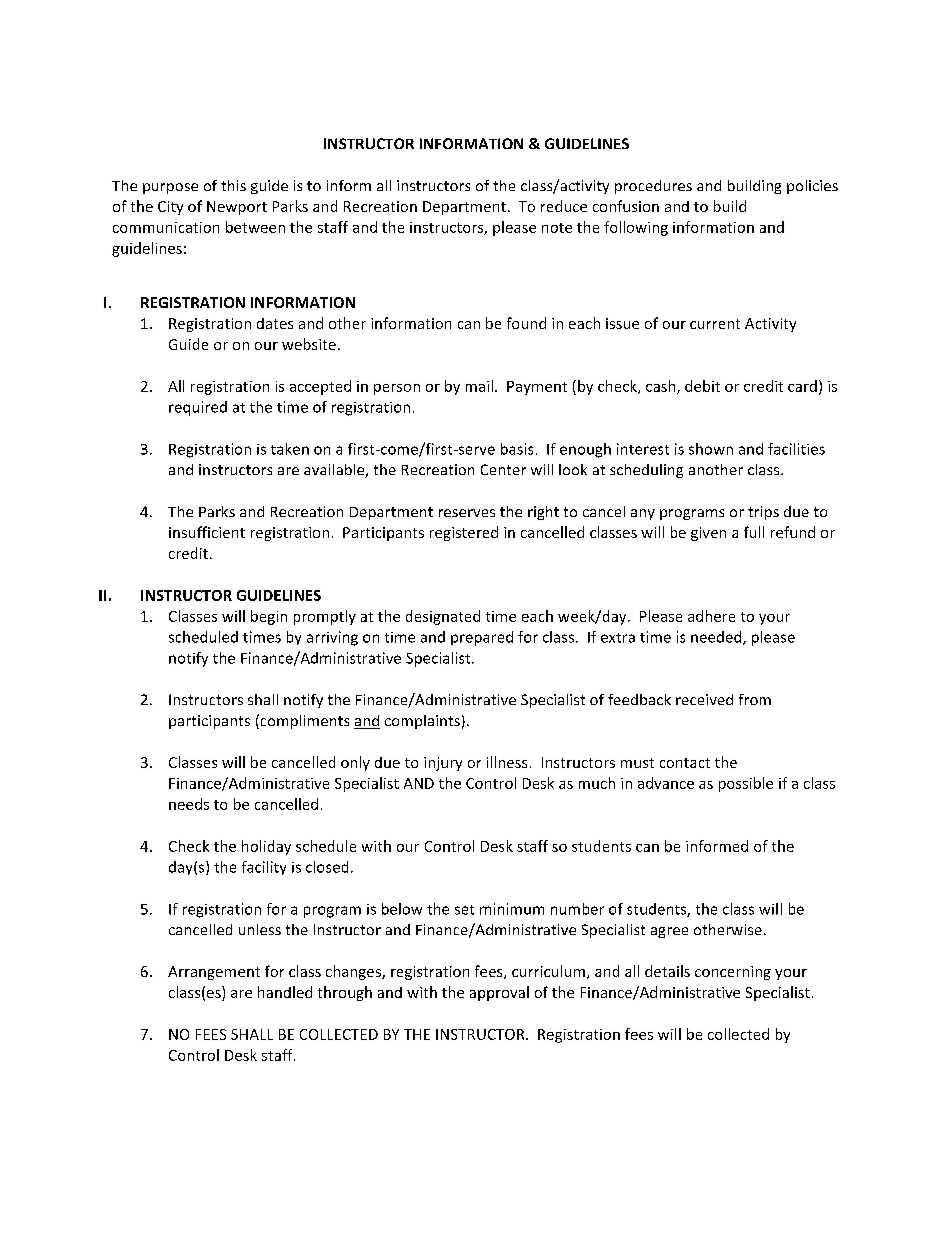  Describe the element at coordinates (733, 973) in the screenshot. I see `concerning` at that location.
